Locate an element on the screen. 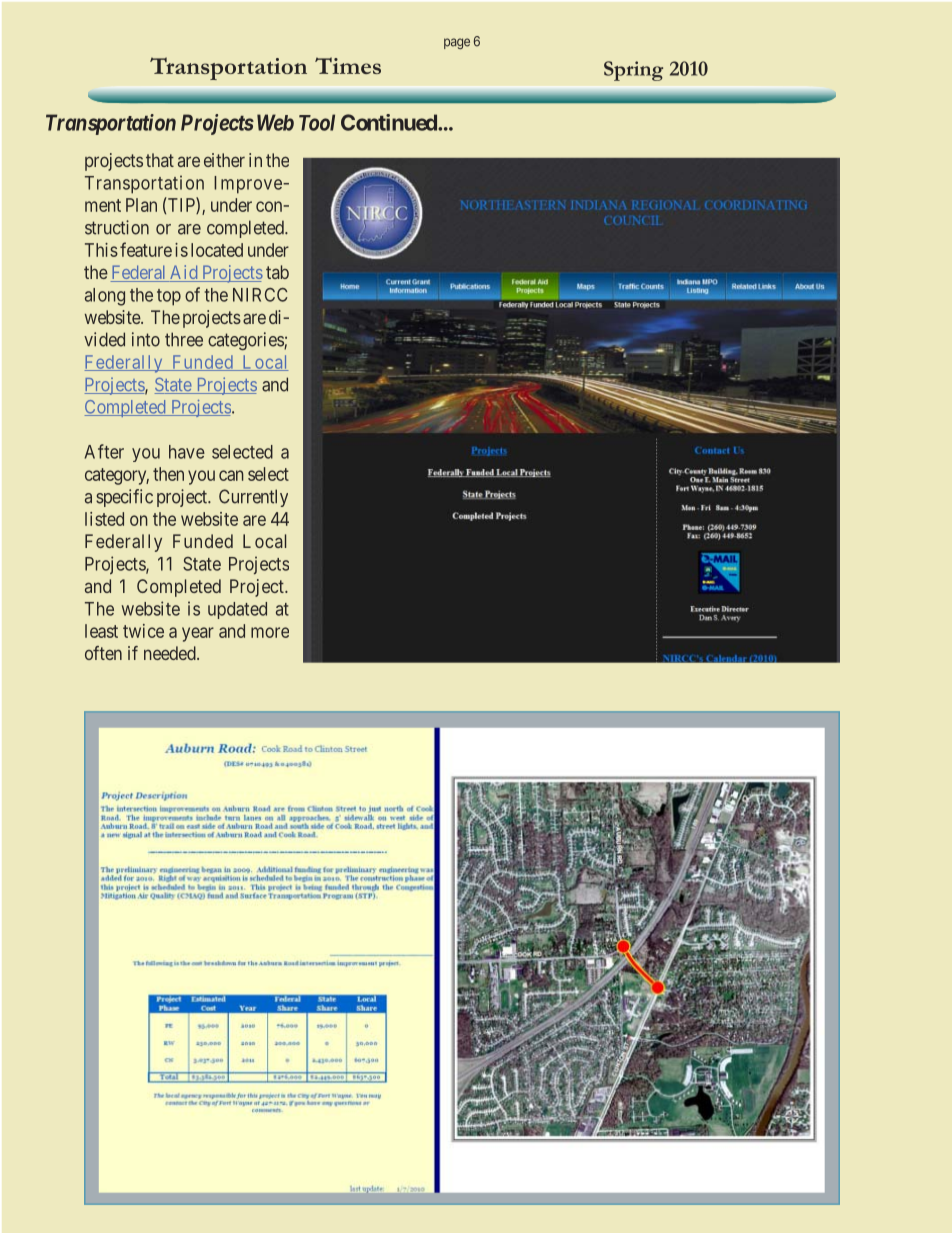  tab is located at coordinates (277, 272).
